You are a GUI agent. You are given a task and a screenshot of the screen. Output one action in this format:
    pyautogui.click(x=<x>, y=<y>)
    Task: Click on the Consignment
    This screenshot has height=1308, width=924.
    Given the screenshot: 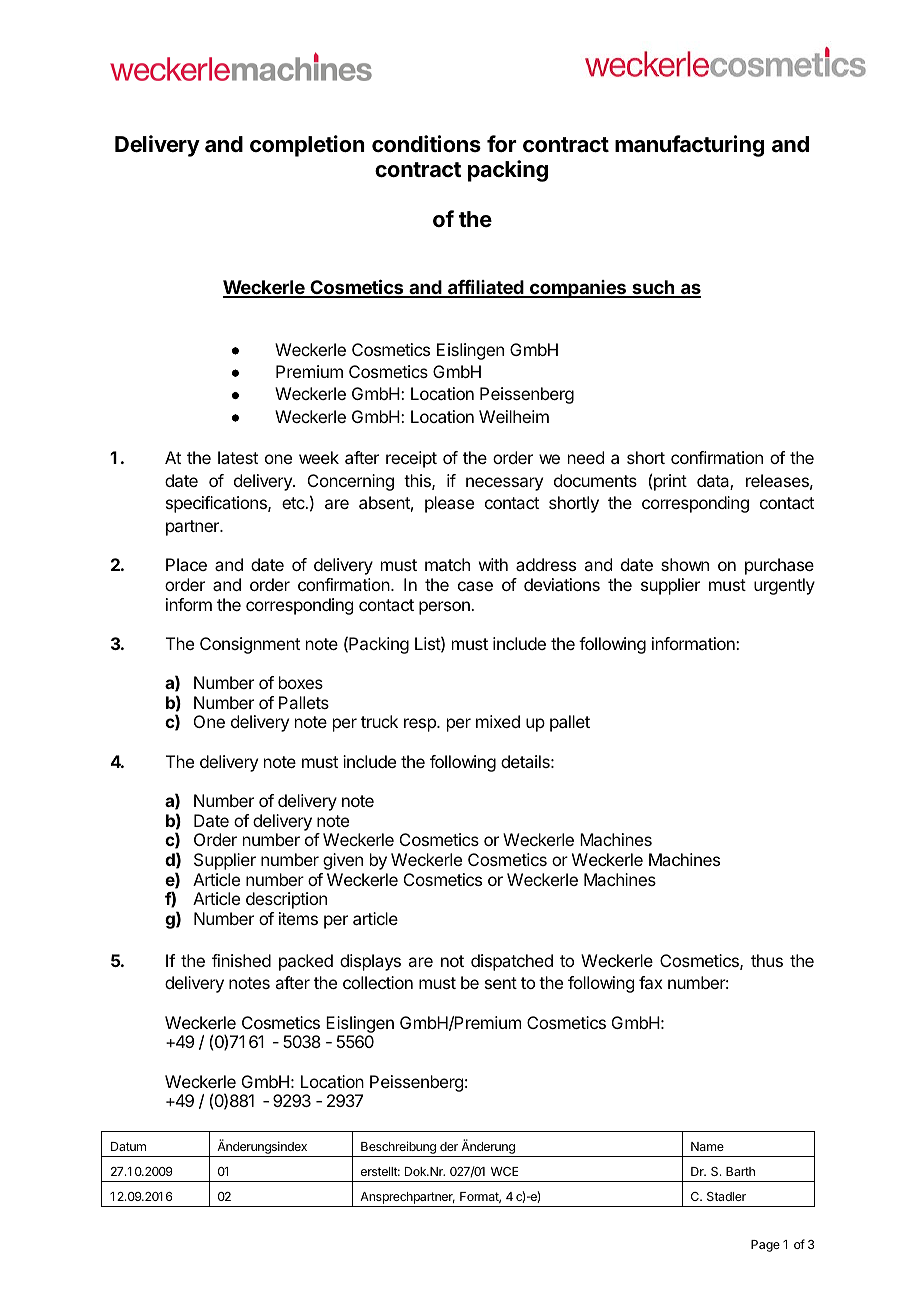 What is the action you would take?
    pyautogui.click(x=250, y=645)
